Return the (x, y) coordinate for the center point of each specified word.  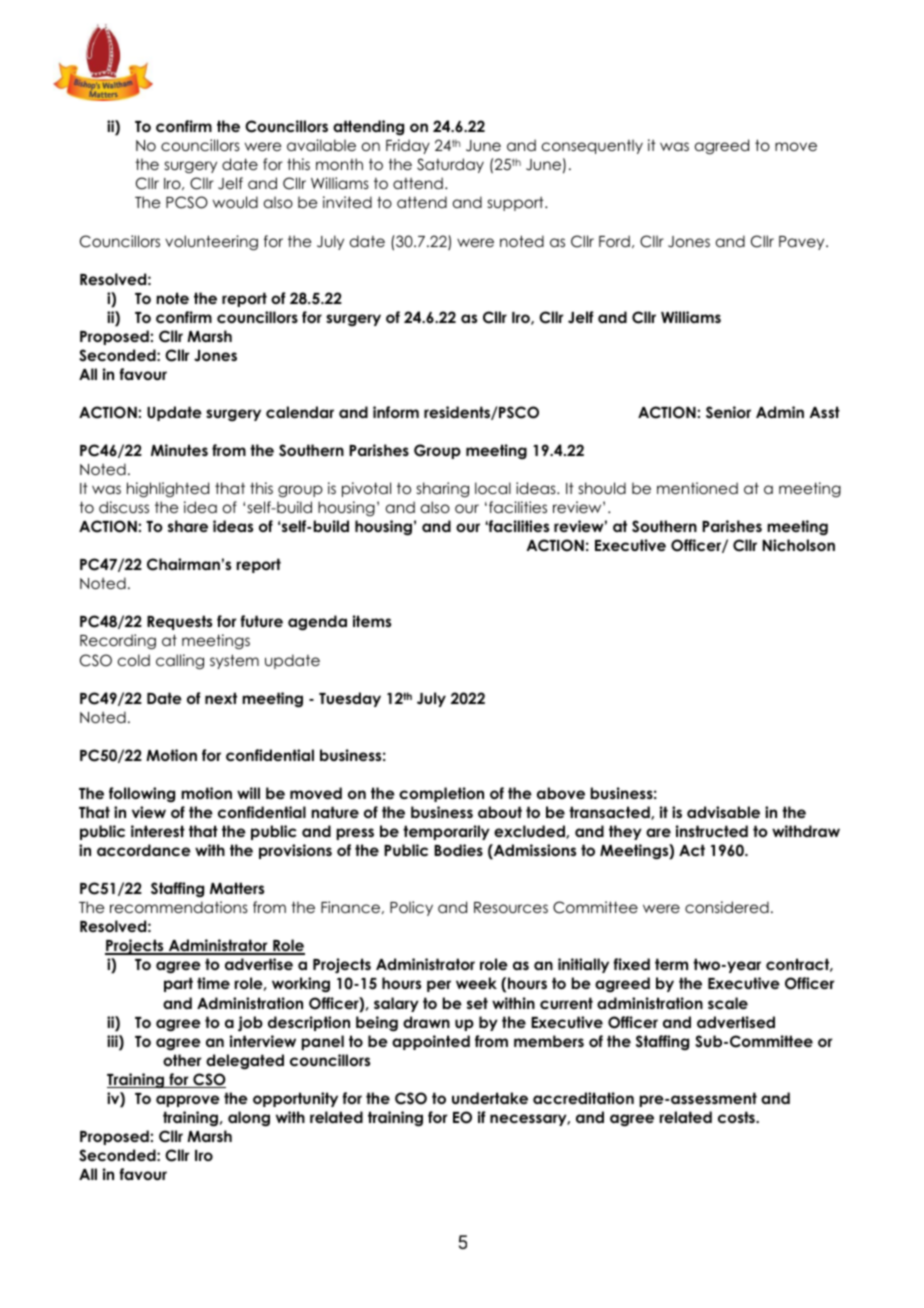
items (372, 621)
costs (737, 1117)
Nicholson (798, 545)
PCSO (187, 202)
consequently (592, 146)
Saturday (450, 165)
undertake (490, 1098)
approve (188, 1101)
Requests (179, 622)
